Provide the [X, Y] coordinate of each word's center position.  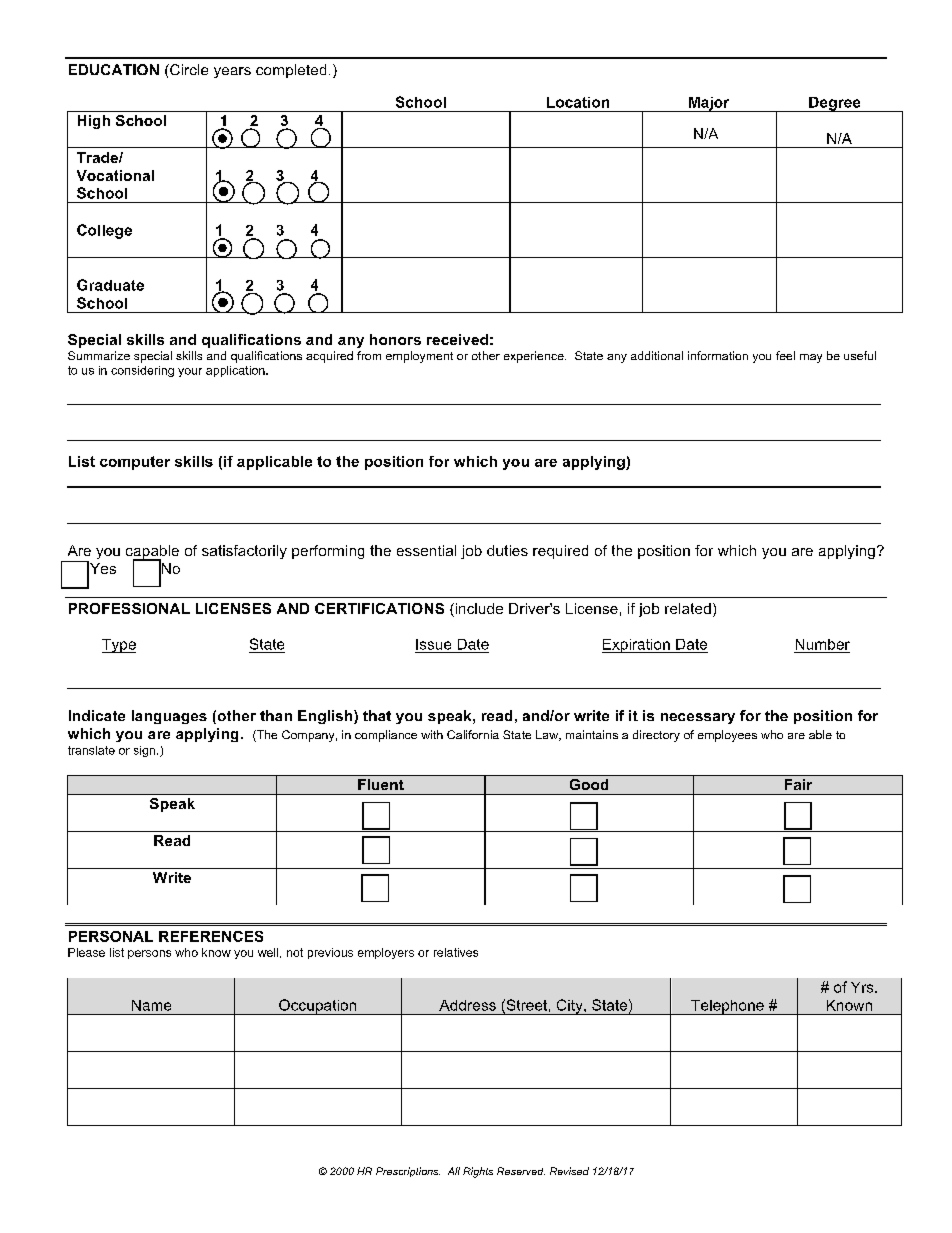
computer [135, 463]
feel [785, 355]
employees [727, 736]
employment [419, 357]
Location [578, 102]
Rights [478, 1172]
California [473, 734]
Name [151, 1005]
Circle [188, 69]
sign [144, 751]
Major [709, 104]
